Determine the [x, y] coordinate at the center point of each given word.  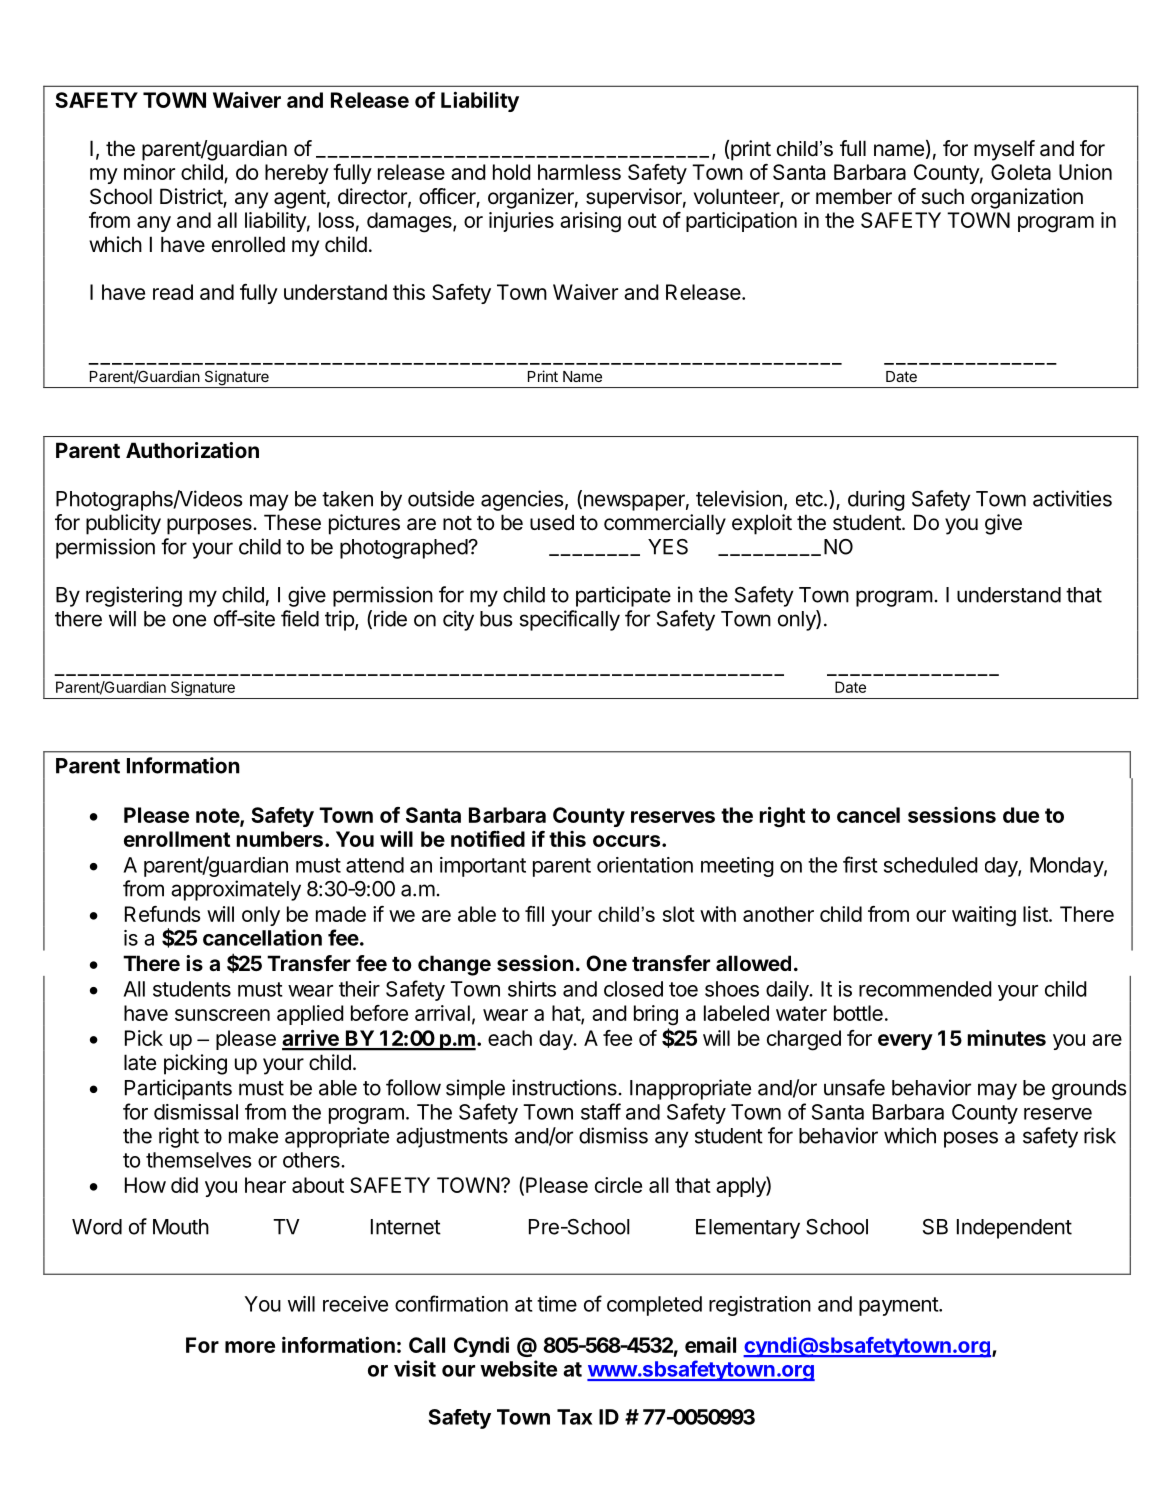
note [218, 817]
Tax [574, 1417]
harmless [579, 172]
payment [899, 1306]
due [1021, 815]
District [192, 197]
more [250, 1347]
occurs [628, 841]
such [942, 196]
